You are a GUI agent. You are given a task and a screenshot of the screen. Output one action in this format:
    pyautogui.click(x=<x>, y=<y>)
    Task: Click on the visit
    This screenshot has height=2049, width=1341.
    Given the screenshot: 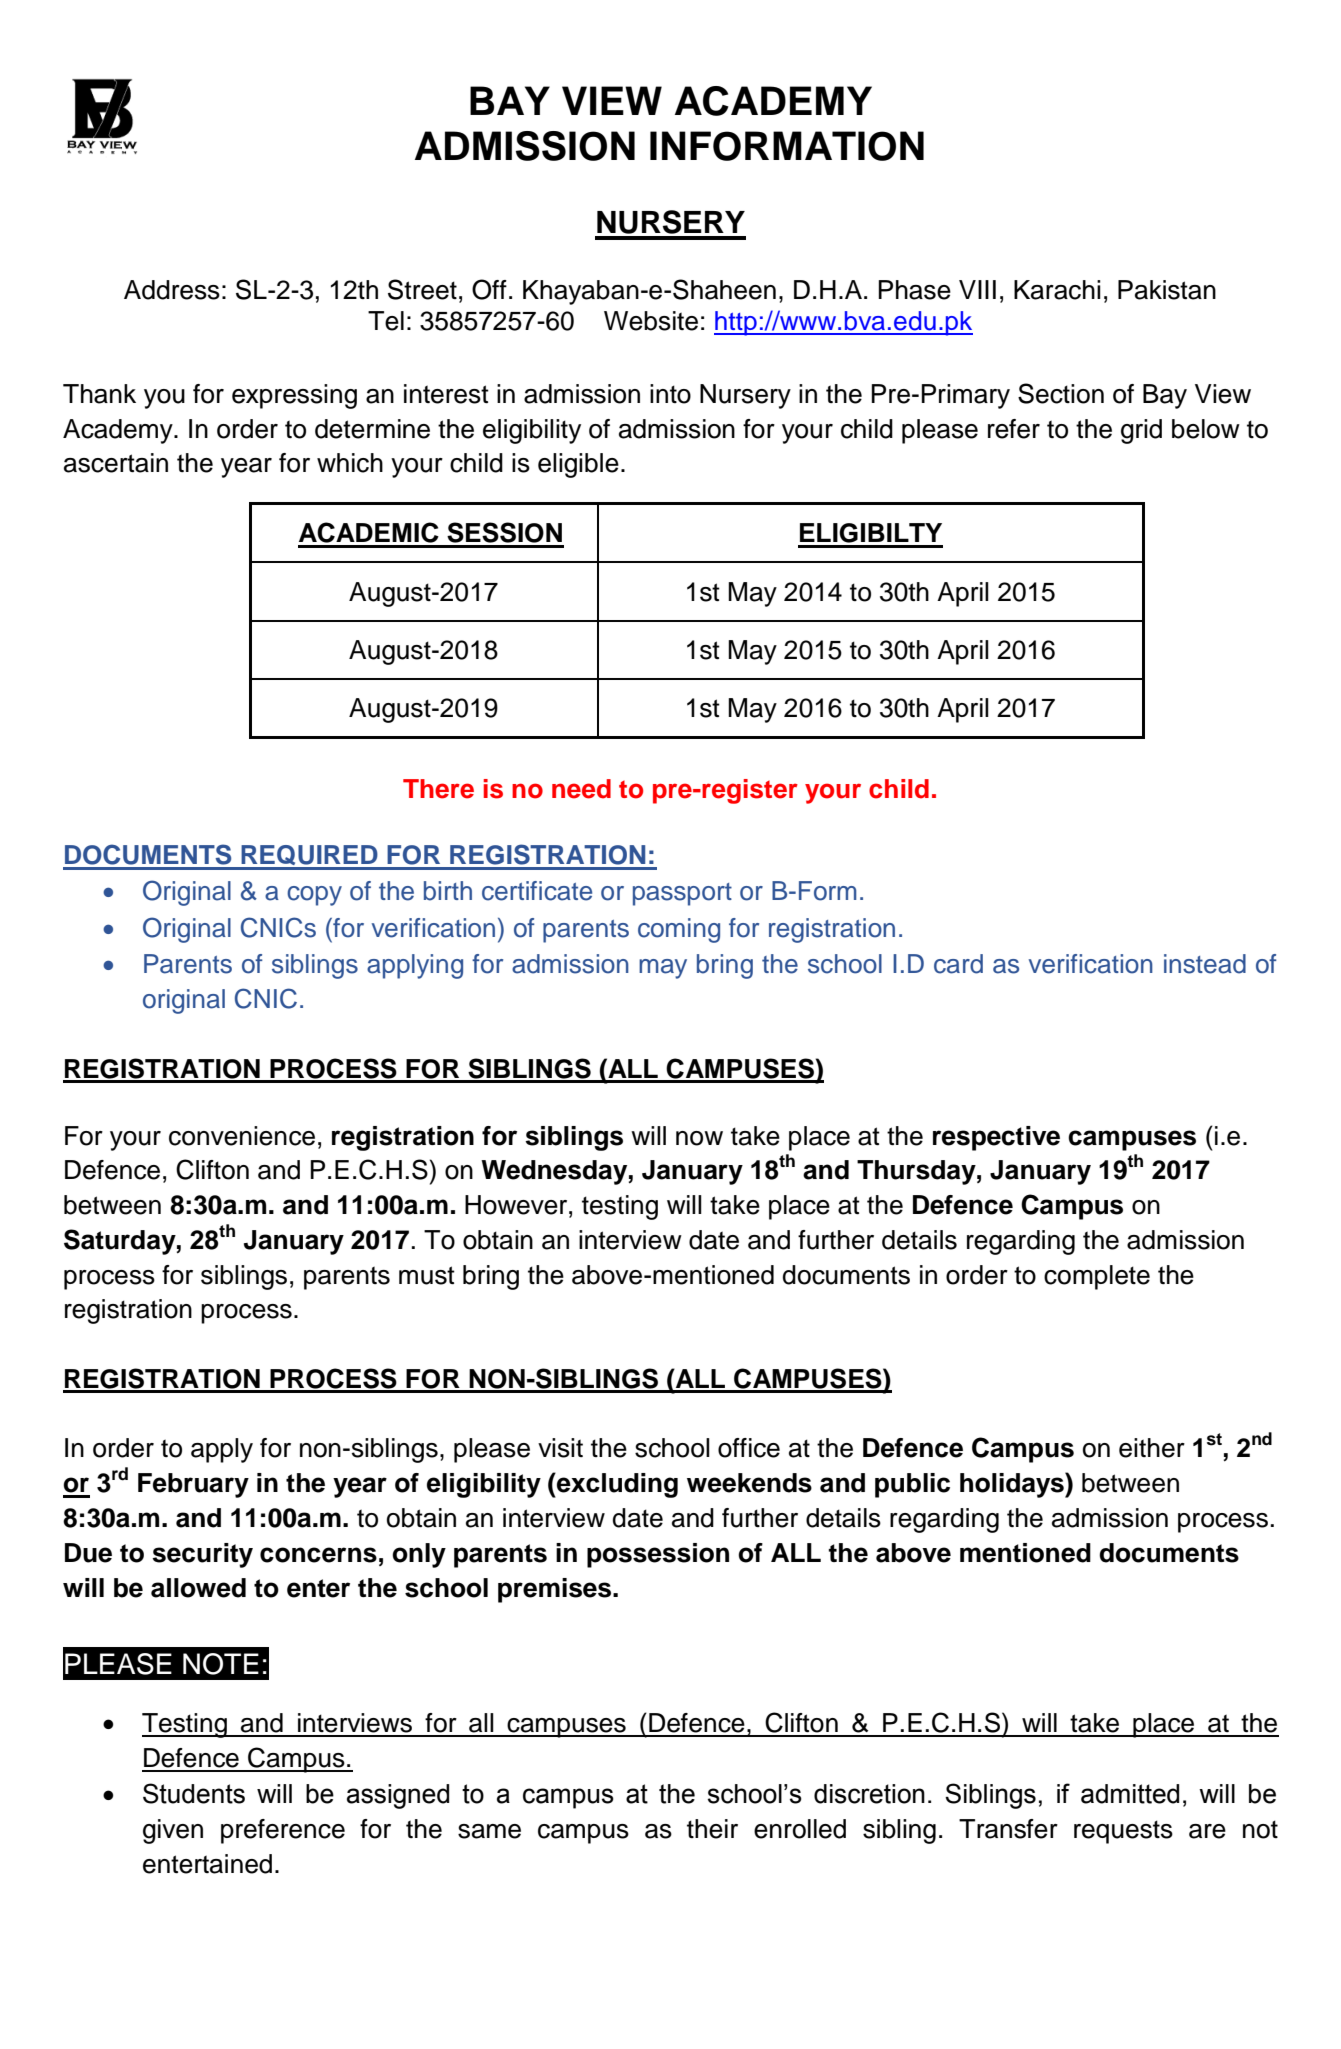 What is the action you would take?
    pyautogui.click(x=560, y=1448)
